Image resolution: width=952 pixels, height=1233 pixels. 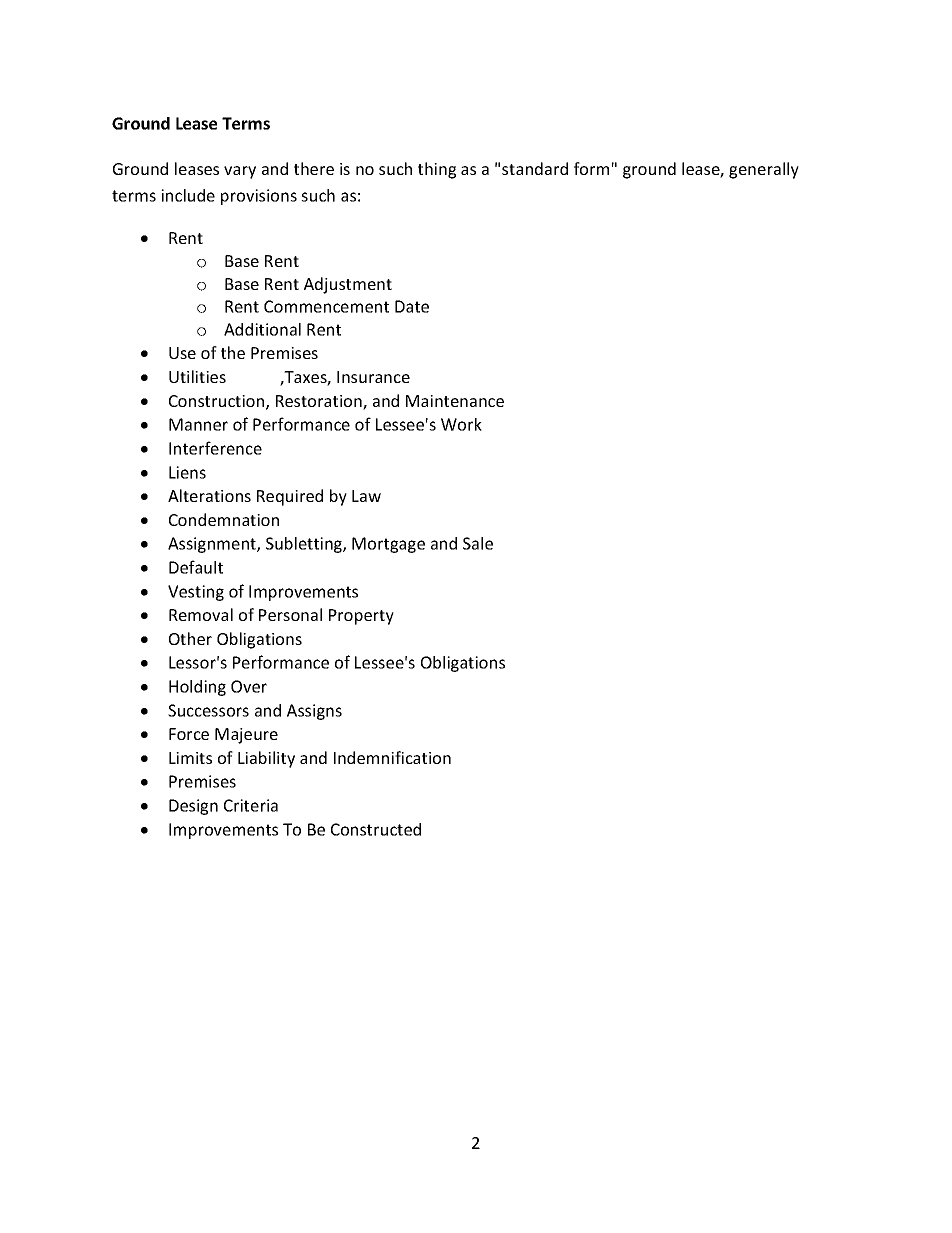 What do you see at coordinates (249, 686) in the screenshot?
I see `Over` at bounding box center [249, 686].
